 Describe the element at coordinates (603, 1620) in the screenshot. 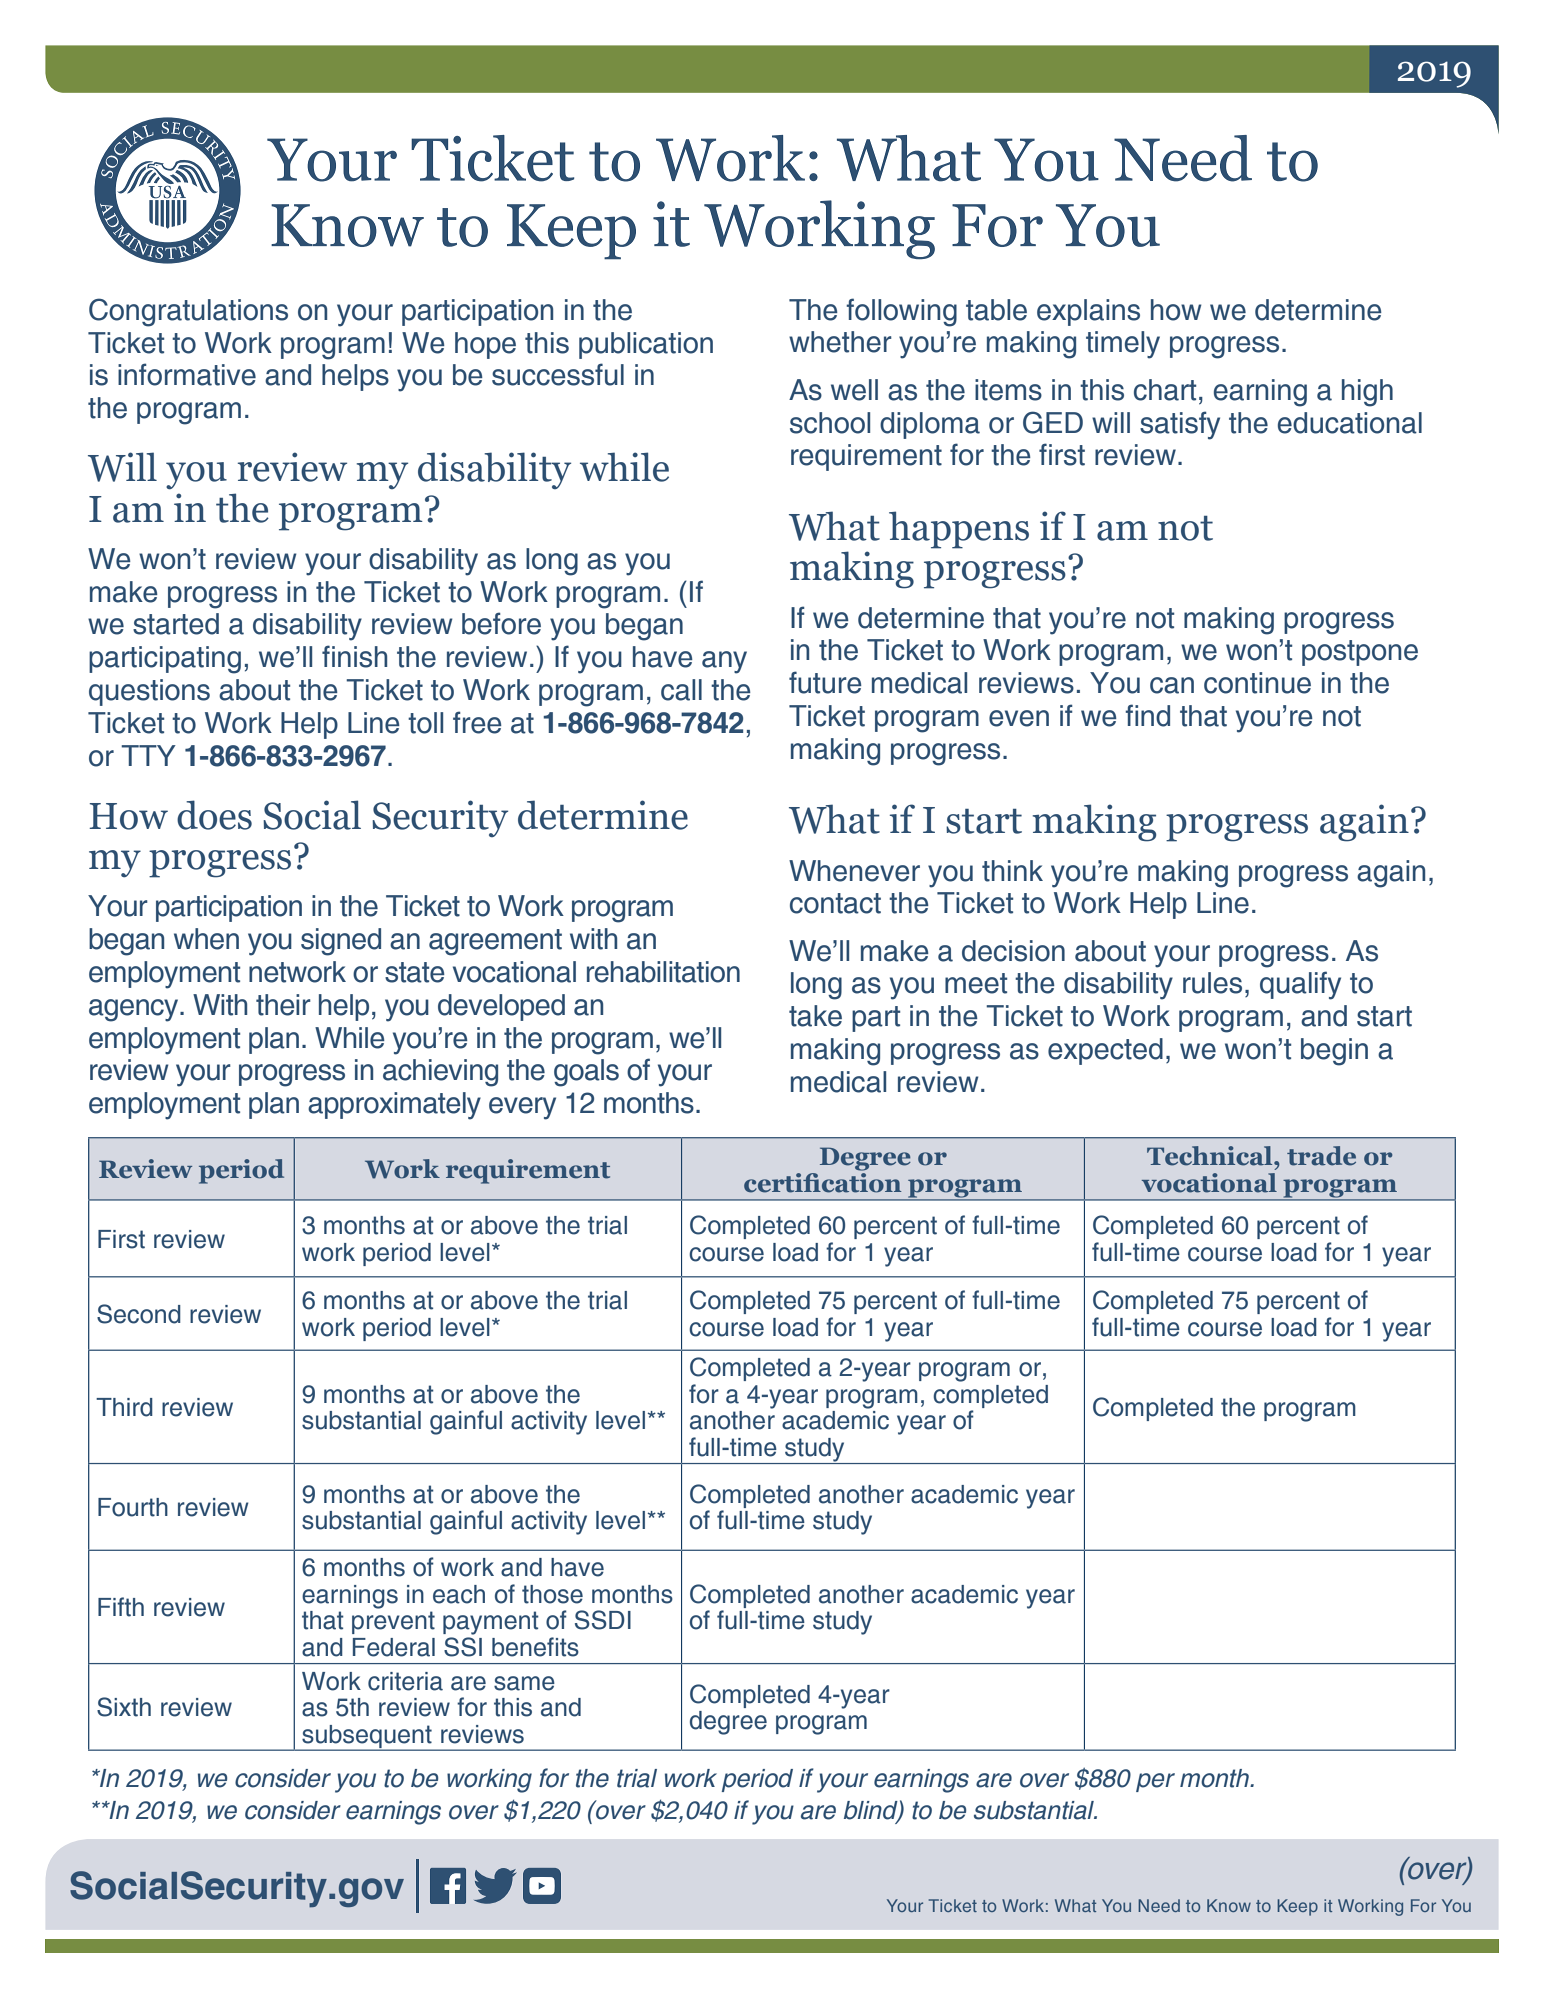

I see `SSDI` at that location.
